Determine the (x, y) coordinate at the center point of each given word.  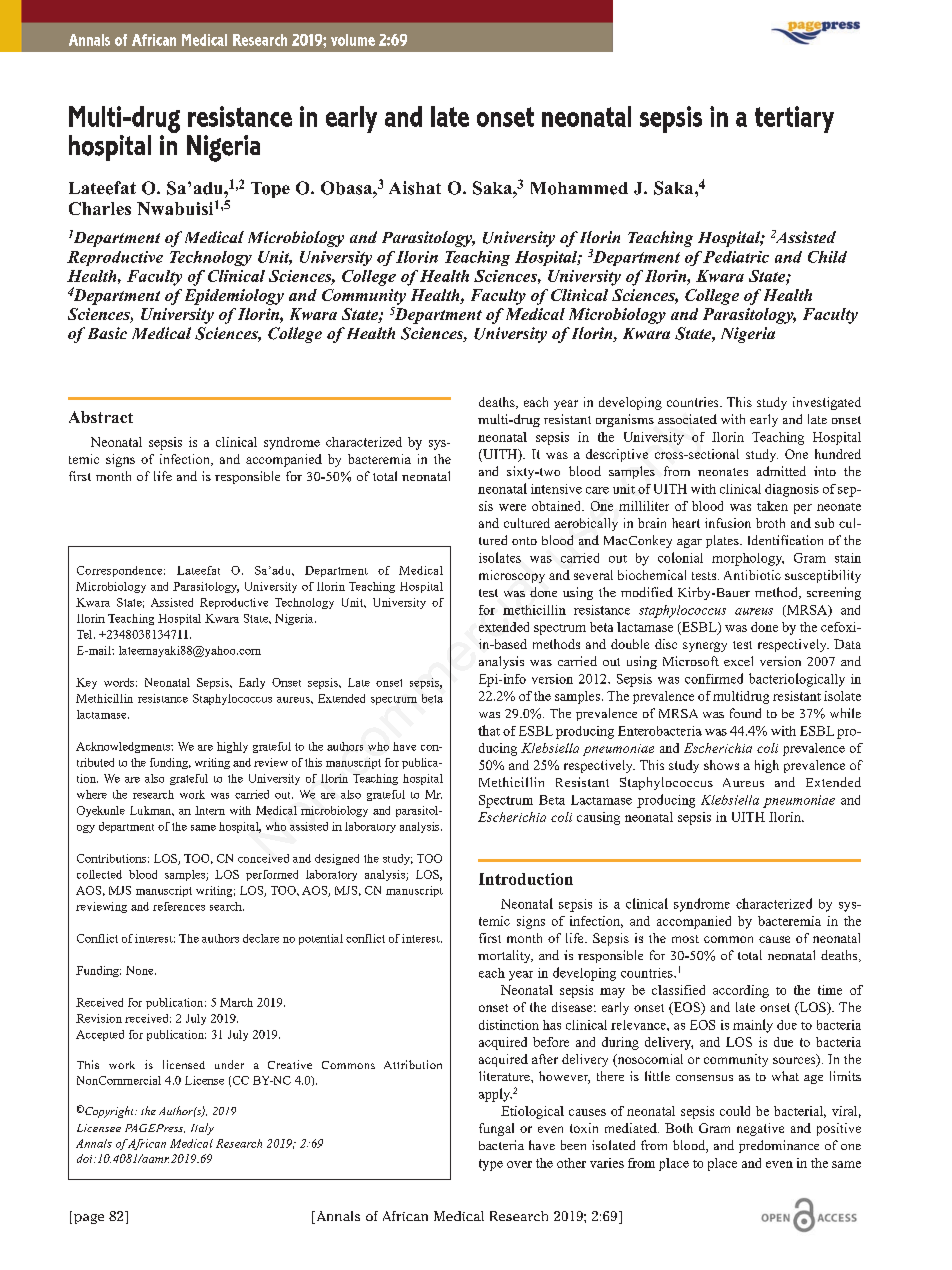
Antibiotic (752, 575)
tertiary (794, 119)
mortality (505, 956)
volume (353, 40)
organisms (625, 420)
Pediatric (736, 257)
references (179, 906)
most (685, 939)
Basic (107, 333)
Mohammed (579, 188)
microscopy (512, 576)
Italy (202, 1129)
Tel (86, 634)
